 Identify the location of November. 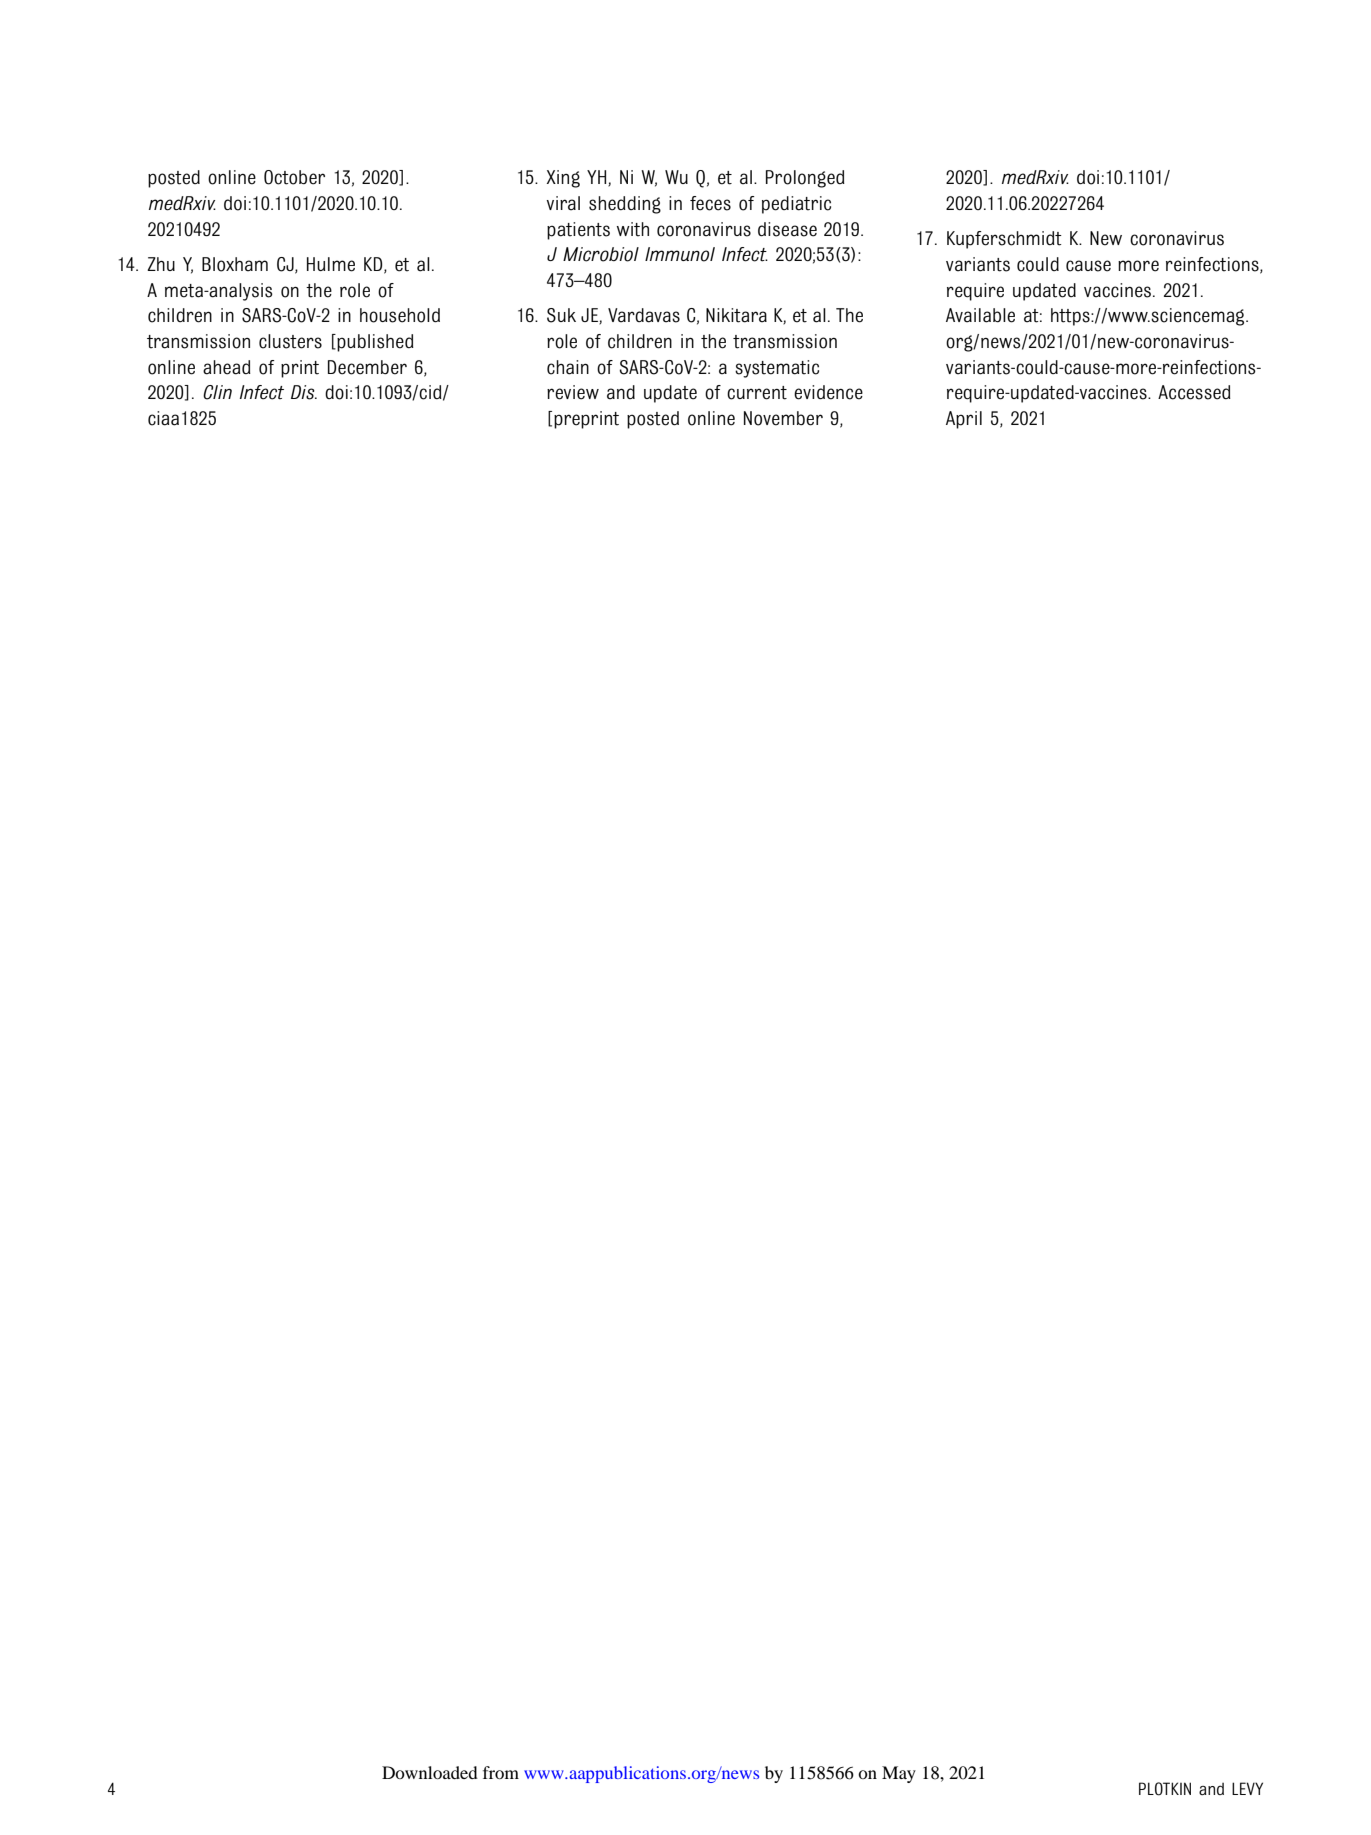
(783, 418).
